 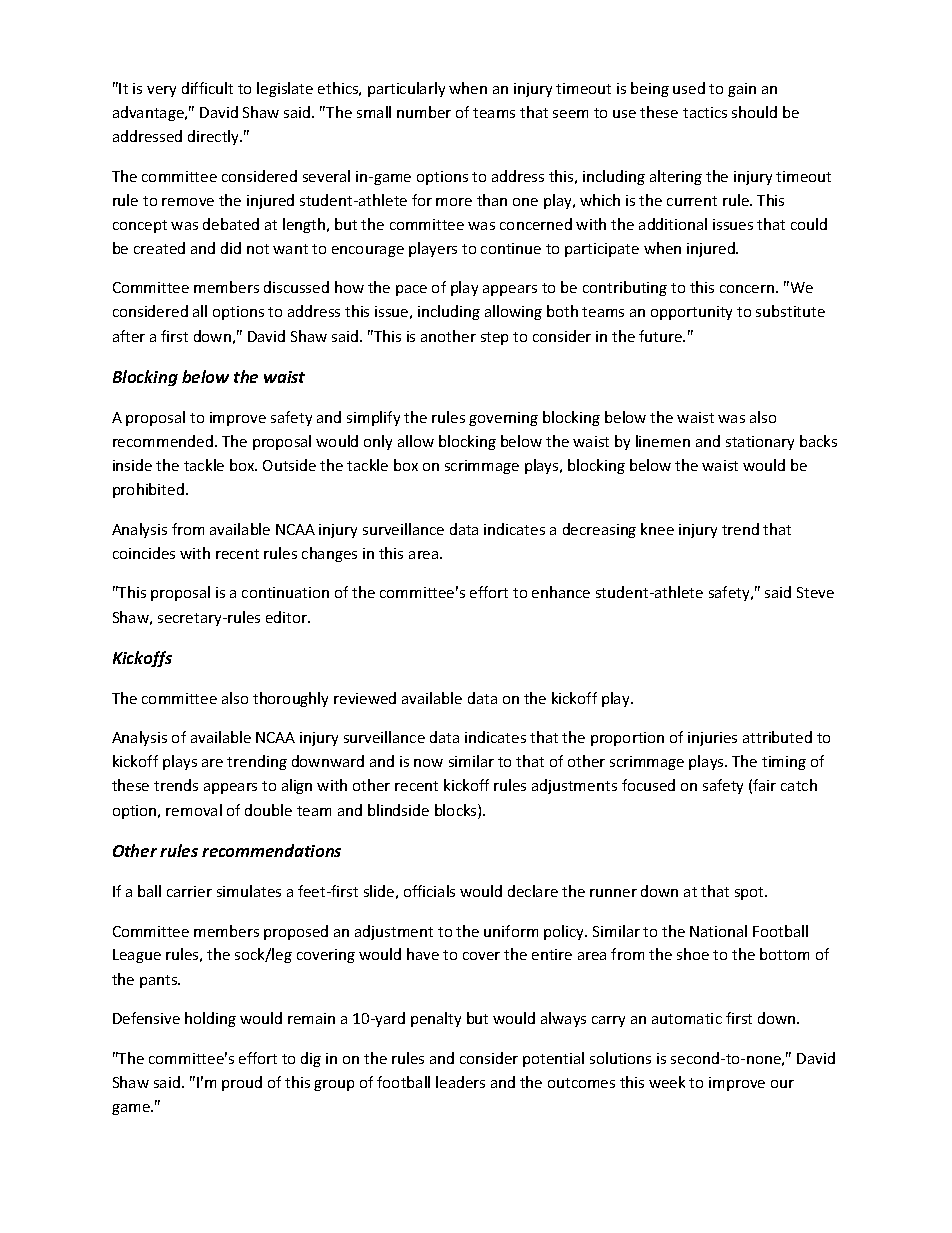 What do you see at coordinates (754, 112) in the screenshot?
I see `should` at bounding box center [754, 112].
